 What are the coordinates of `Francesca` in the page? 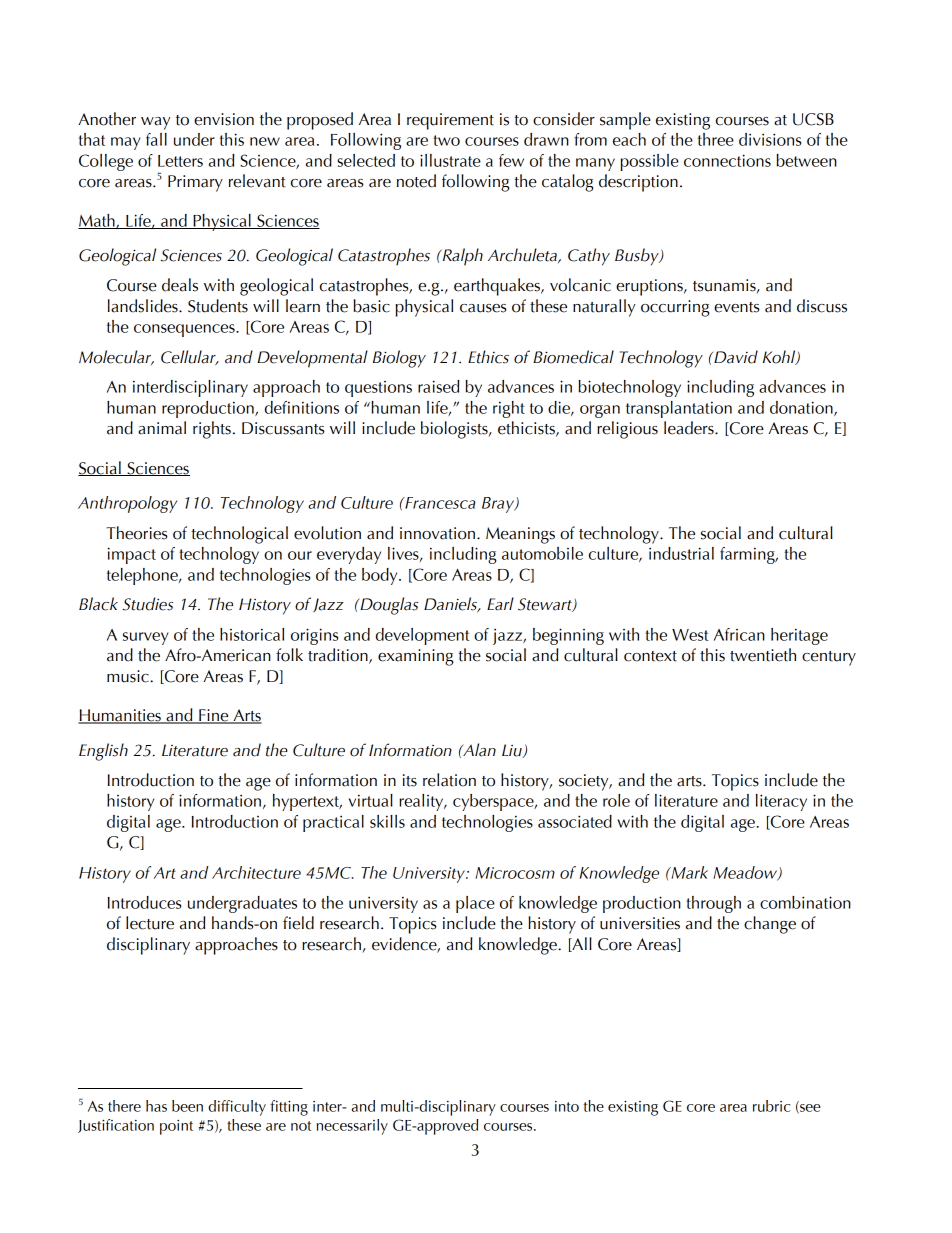 It's located at (439, 503).
